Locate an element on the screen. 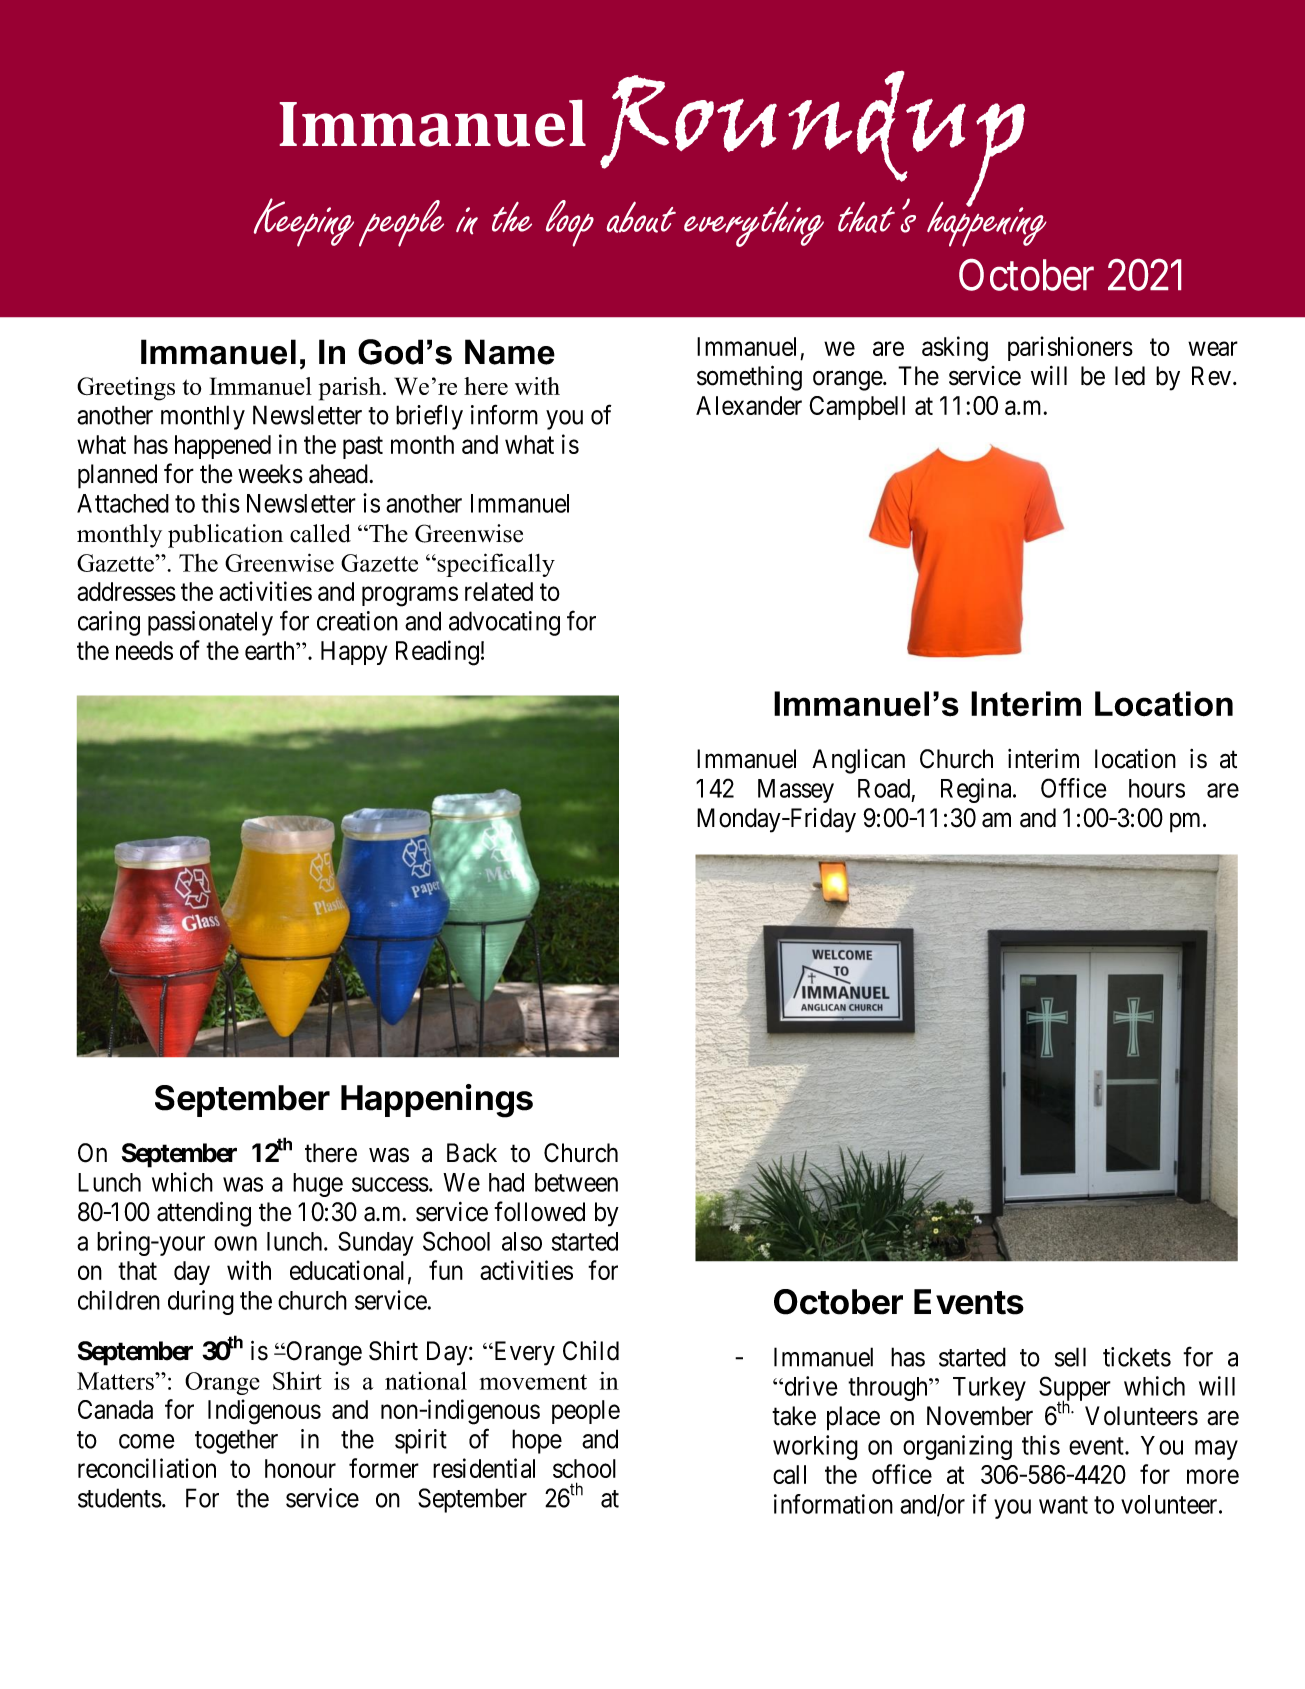 The width and height of the screenshot is (1305, 1689). want is located at coordinates (1063, 1505).
